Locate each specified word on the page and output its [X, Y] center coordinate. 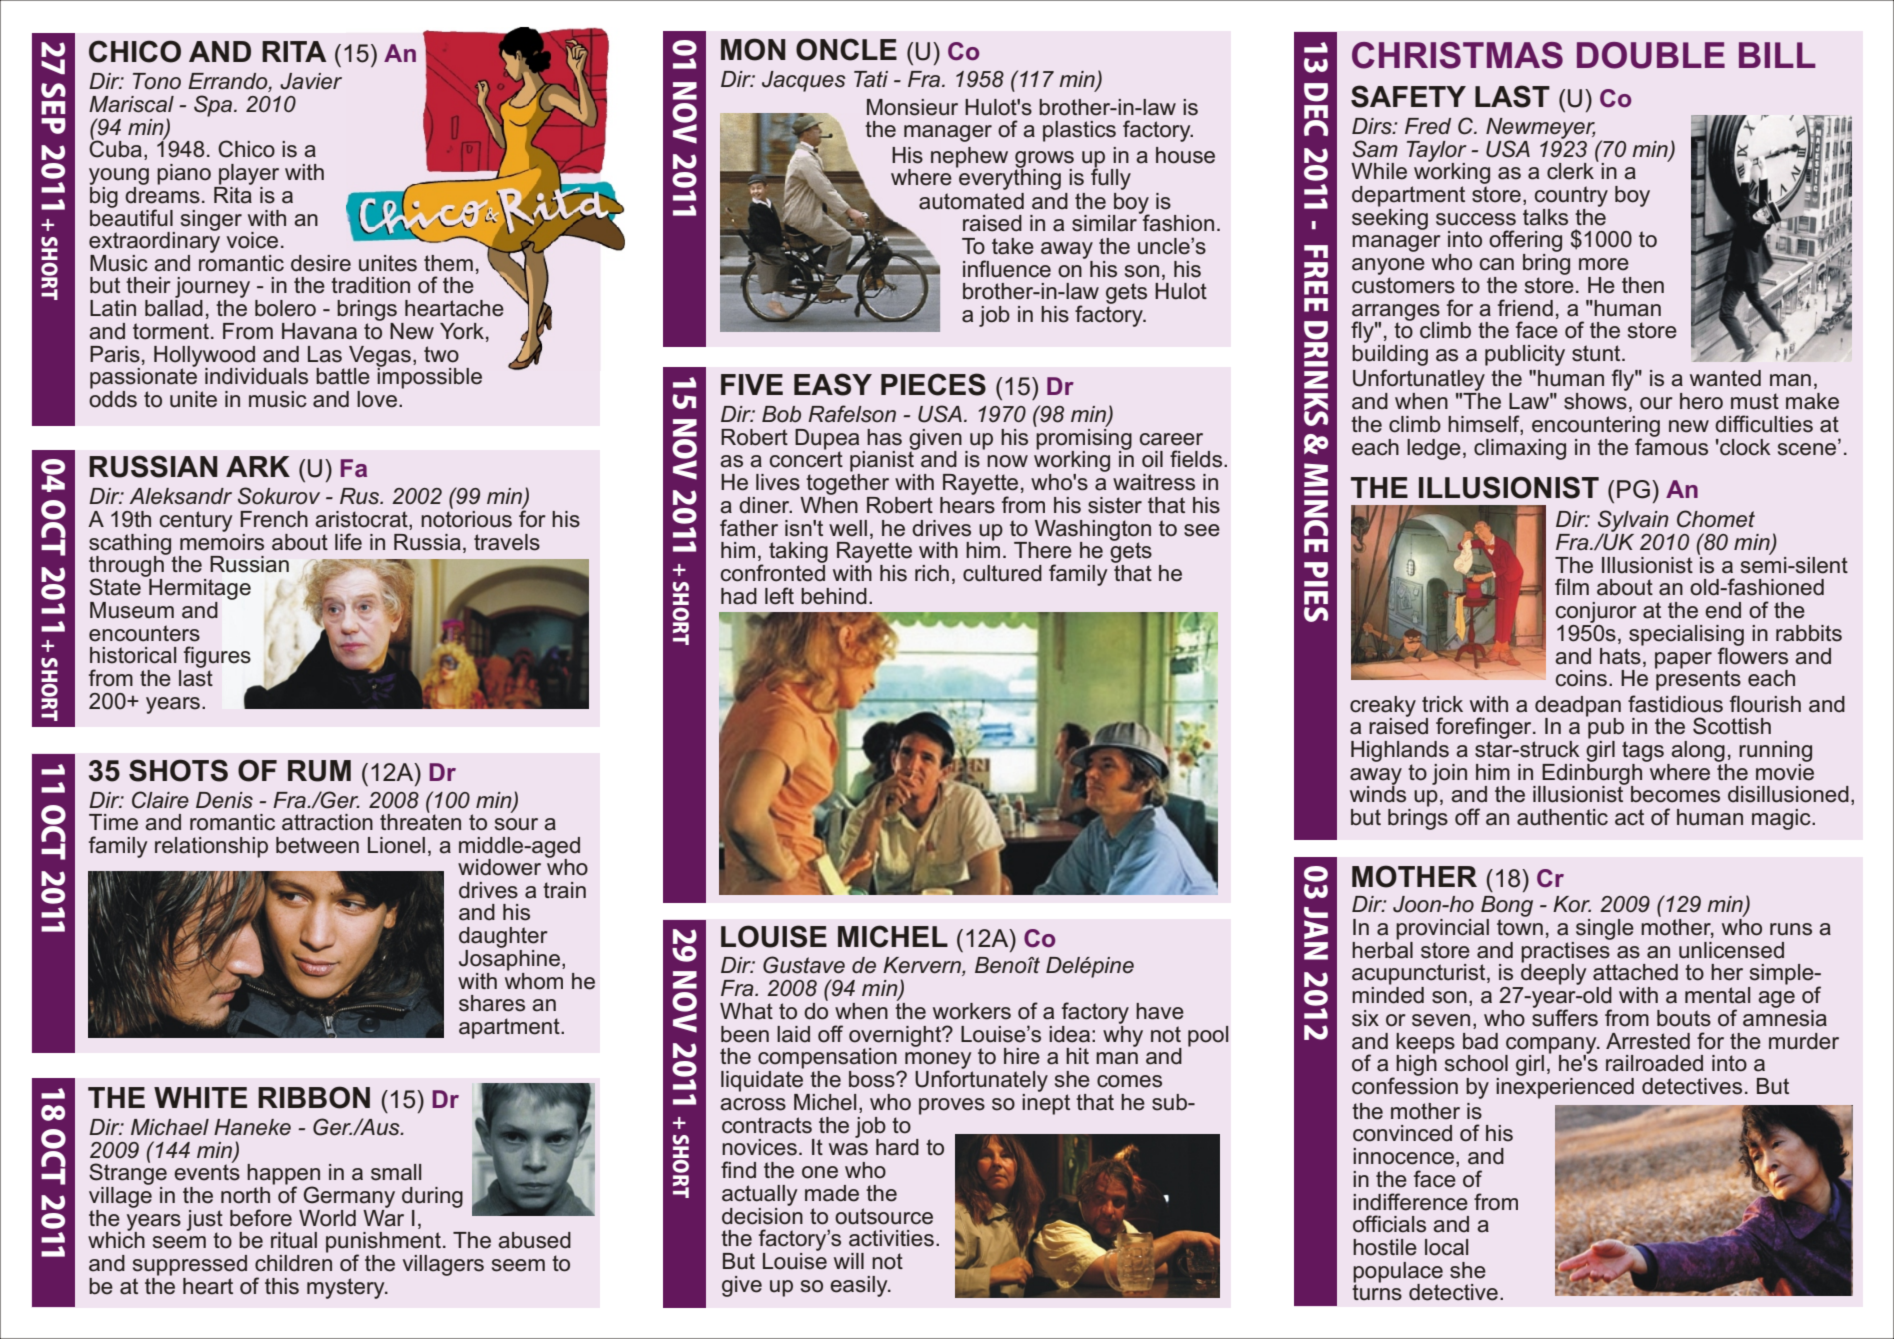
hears [967, 504]
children [293, 1262]
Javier [311, 81]
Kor [1572, 904]
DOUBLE [1651, 55]
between [317, 845]
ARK [258, 466]
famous [1671, 446]
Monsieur [912, 107]
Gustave [804, 965]
